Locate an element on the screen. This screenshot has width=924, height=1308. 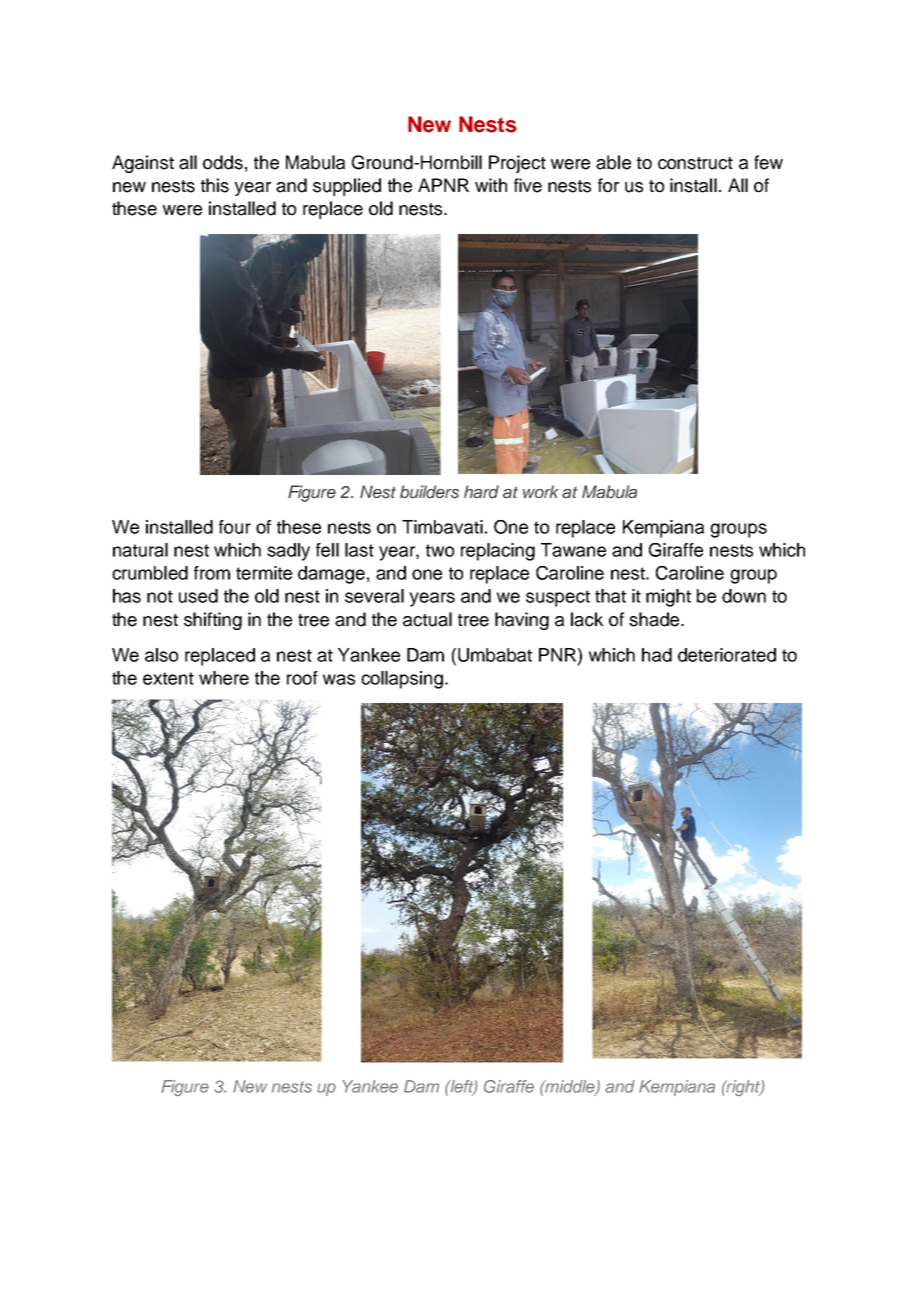
deteriorated is located at coordinates (727, 655).
